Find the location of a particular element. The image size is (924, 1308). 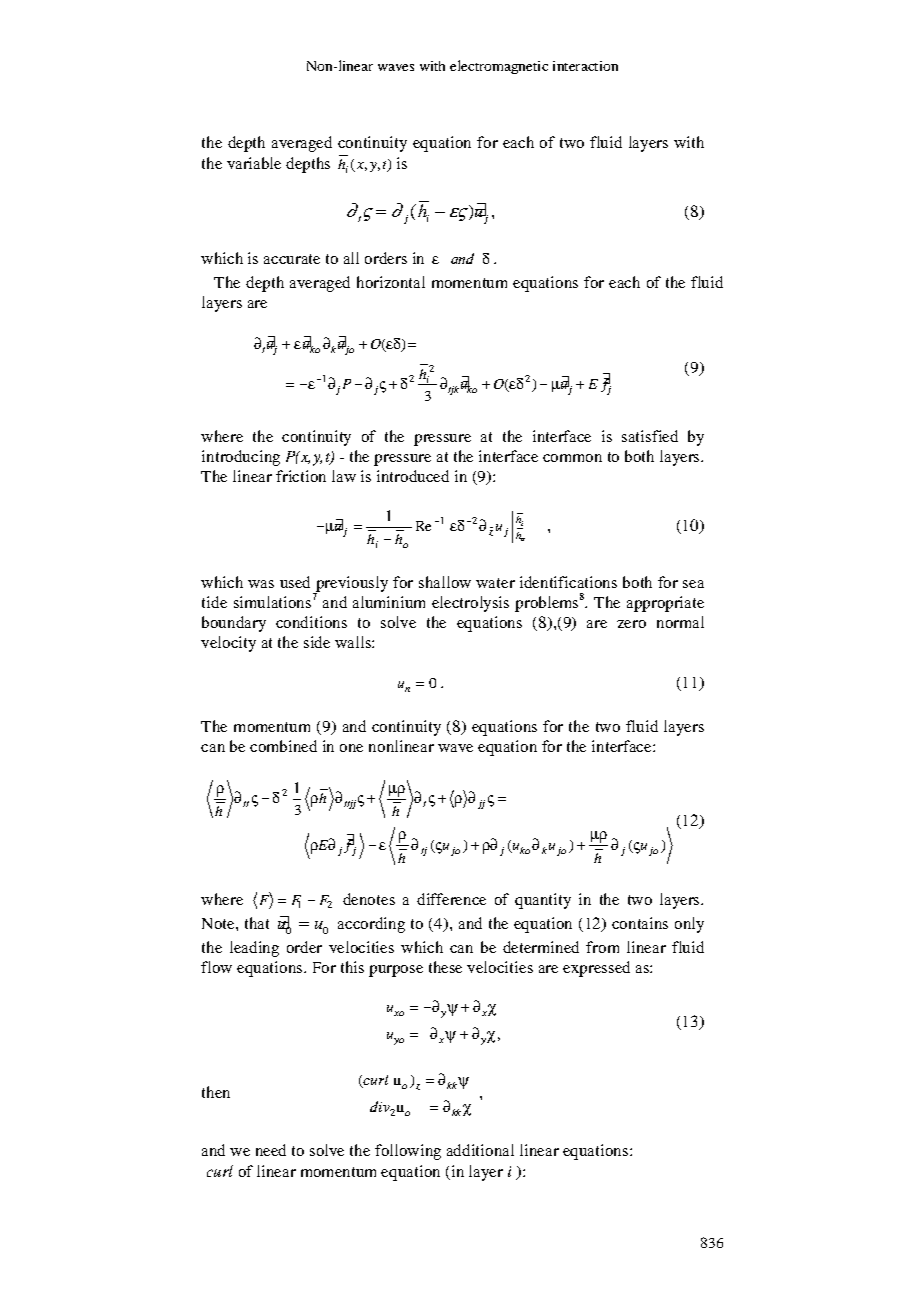

electrolysis is located at coordinates (470, 604).
